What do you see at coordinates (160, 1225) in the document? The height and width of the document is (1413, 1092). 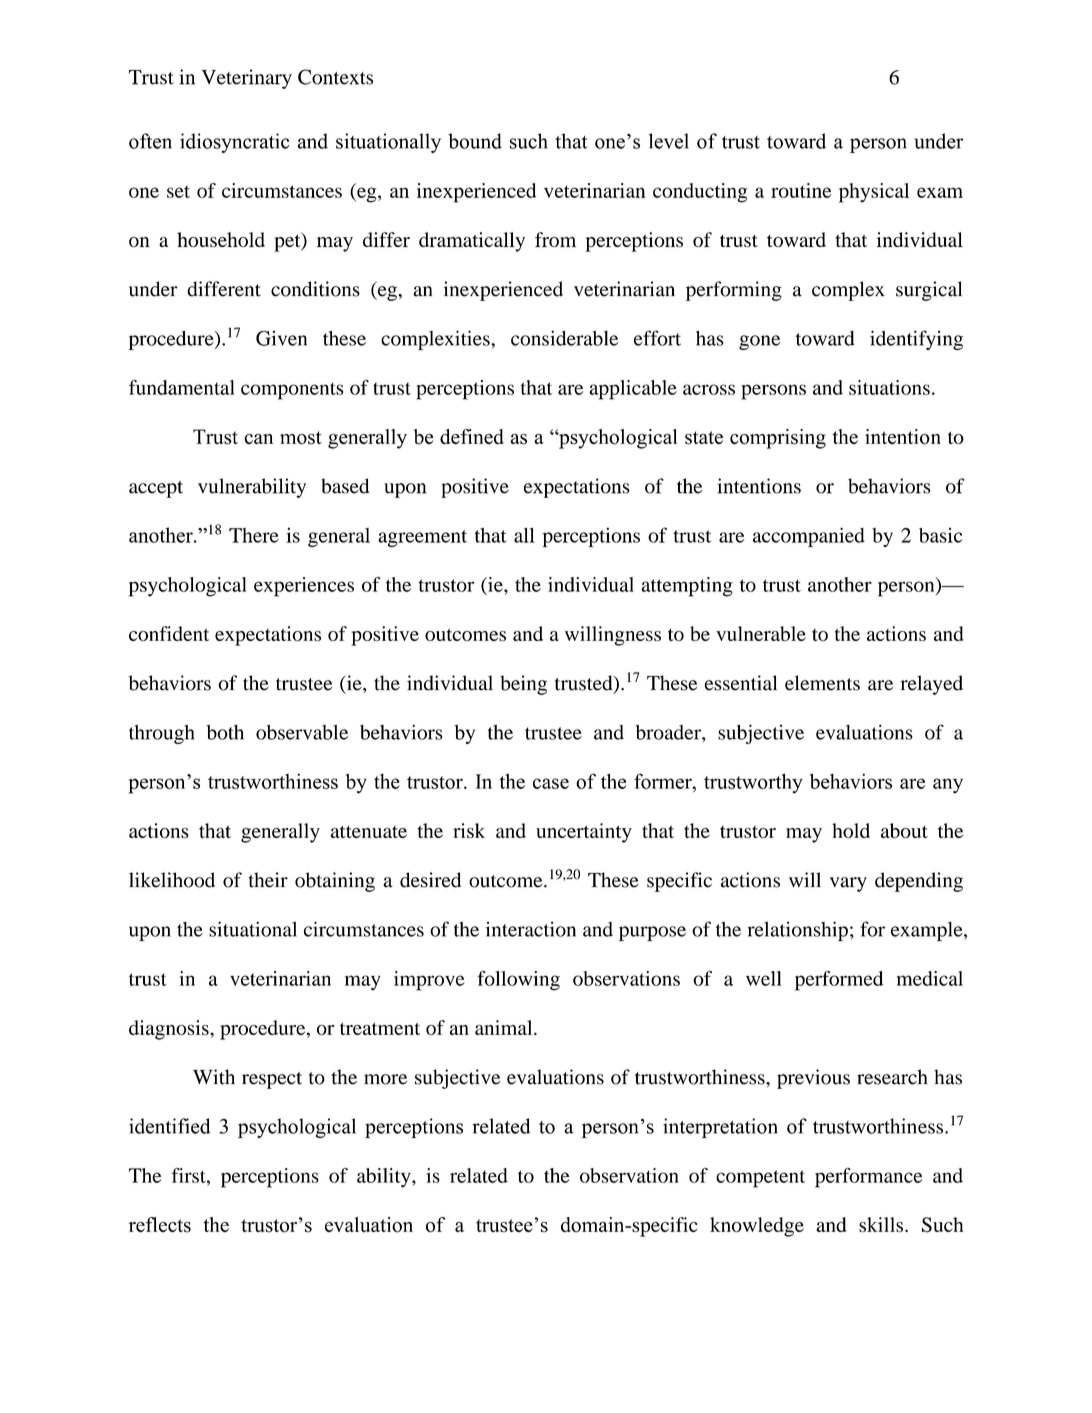 I see `reflects` at bounding box center [160, 1225].
